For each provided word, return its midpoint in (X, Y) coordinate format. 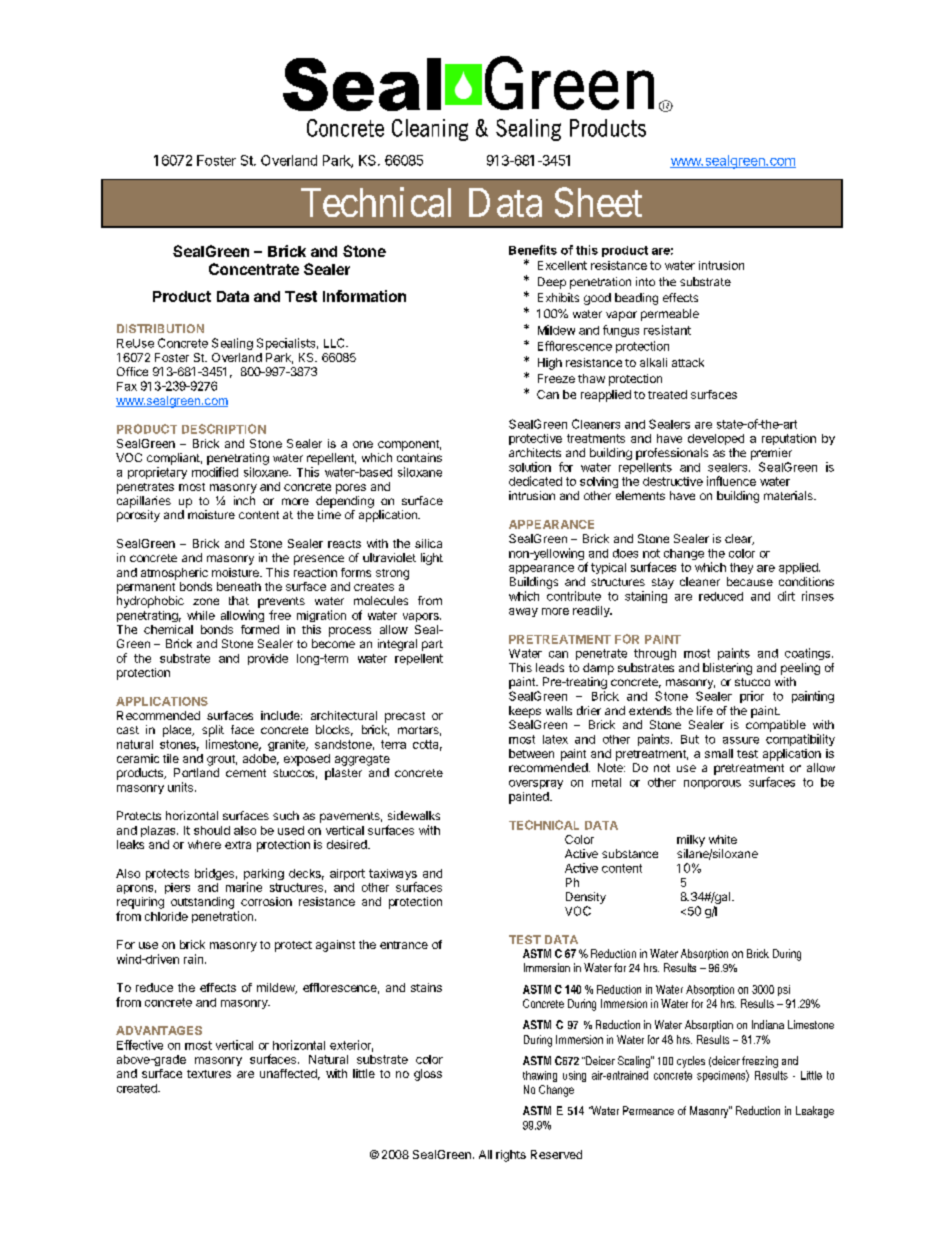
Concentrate (254, 269)
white (723, 839)
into (645, 281)
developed (716, 439)
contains (419, 457)
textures (209, 1074)
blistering (727, 669)
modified (215, 472)
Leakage (815, 1112)
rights (511, 1156)
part (432, 645)
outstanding (202, 903)
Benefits (533, 250)
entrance (404, 945)
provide (268, 659)
